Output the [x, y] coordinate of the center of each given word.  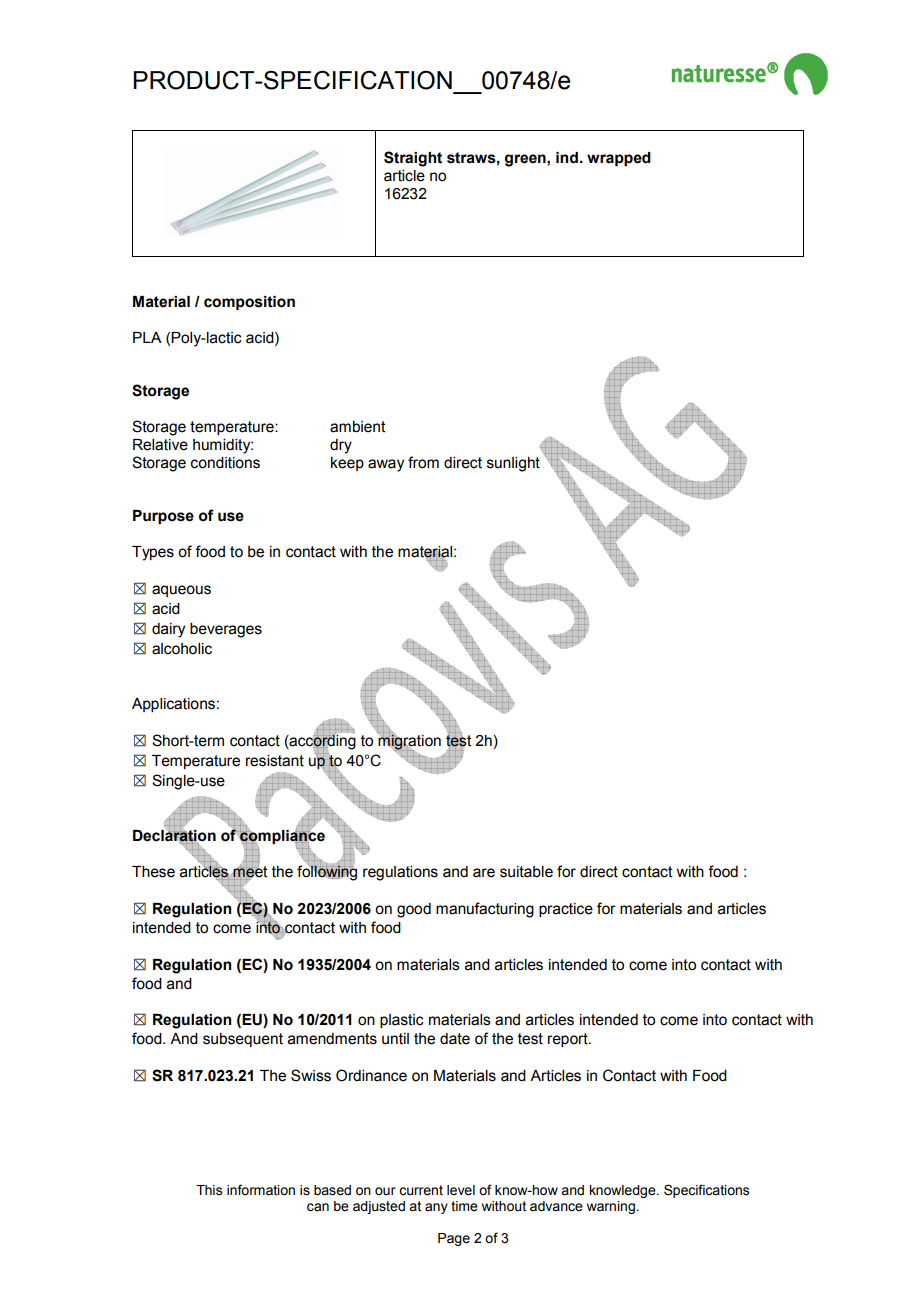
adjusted [379, 1207]
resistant [275, 761]
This [209, 1190]
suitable [526, 872]
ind [567, 158]
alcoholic [182, 649]
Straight [413, 159]
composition [249, 303]
